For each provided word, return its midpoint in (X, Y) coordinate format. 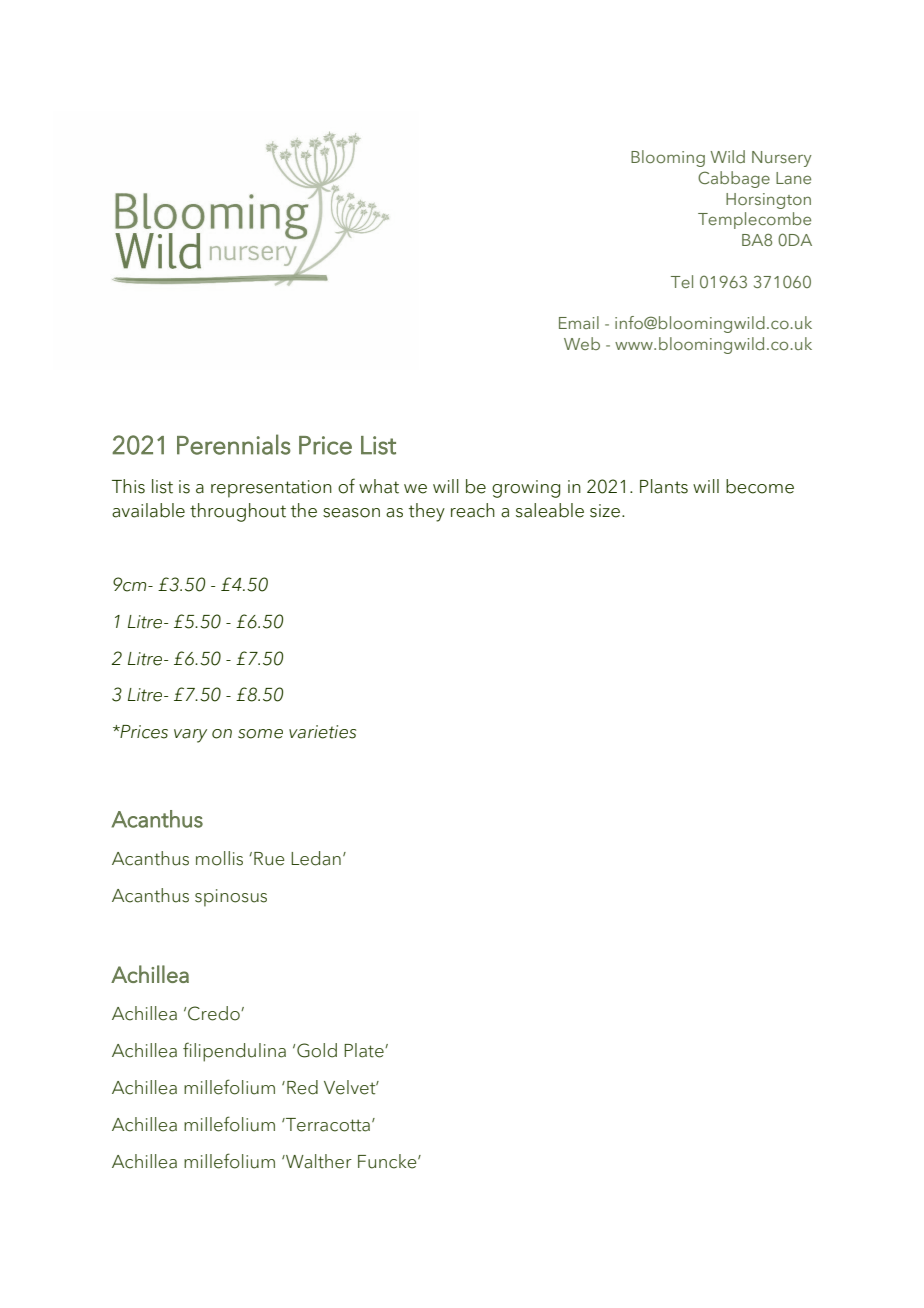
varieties (322, 732)
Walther (318, 1161)
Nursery (782, 159)
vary (190, 736)
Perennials (234, 444)
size (605, 511)
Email (579, 322)
